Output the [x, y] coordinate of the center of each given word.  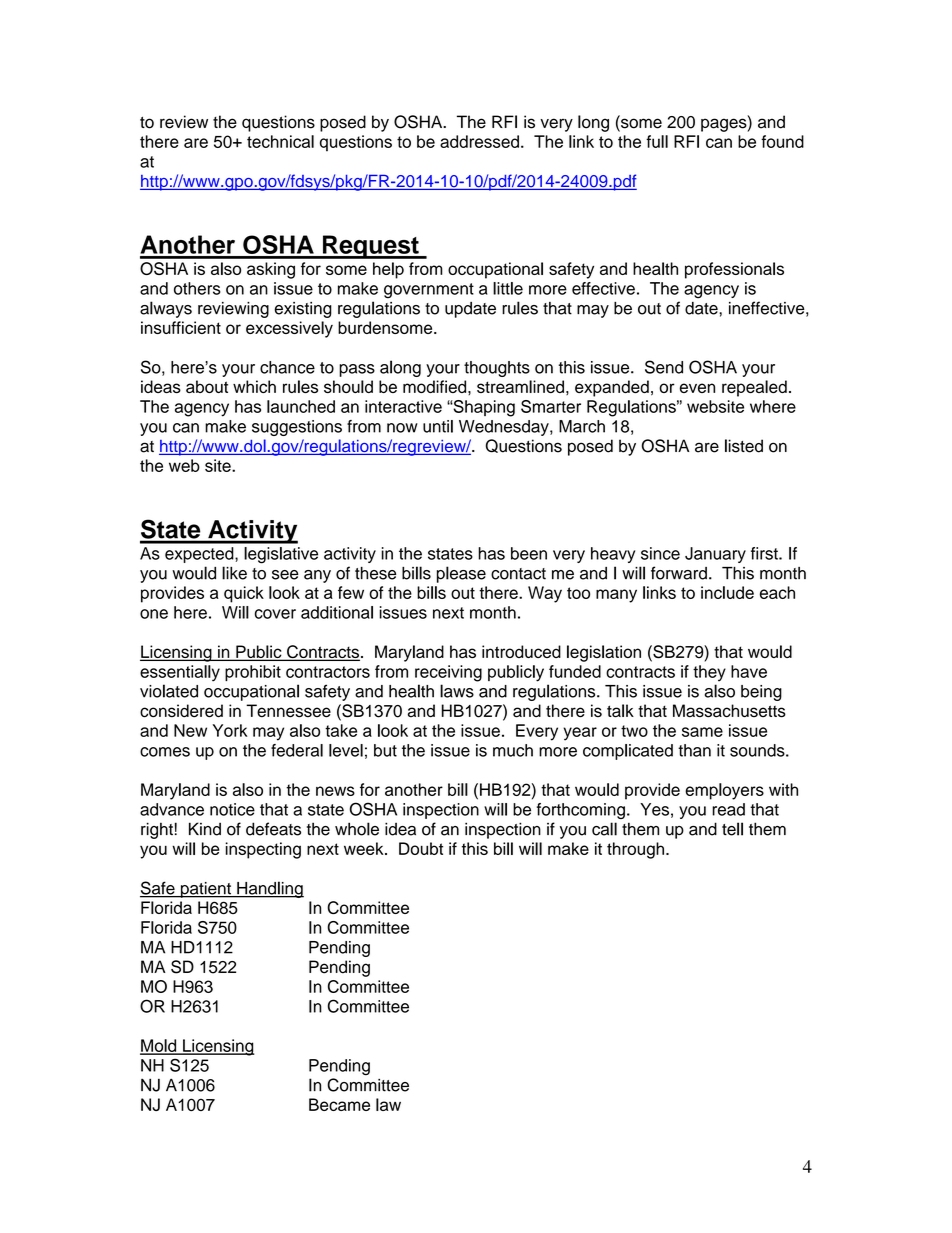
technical [280, 141]
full [657, 141]
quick [244, 594]
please [461, 574]
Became [339, 1104]
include [727, 592]
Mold [159, 1046]
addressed [479, 141]
